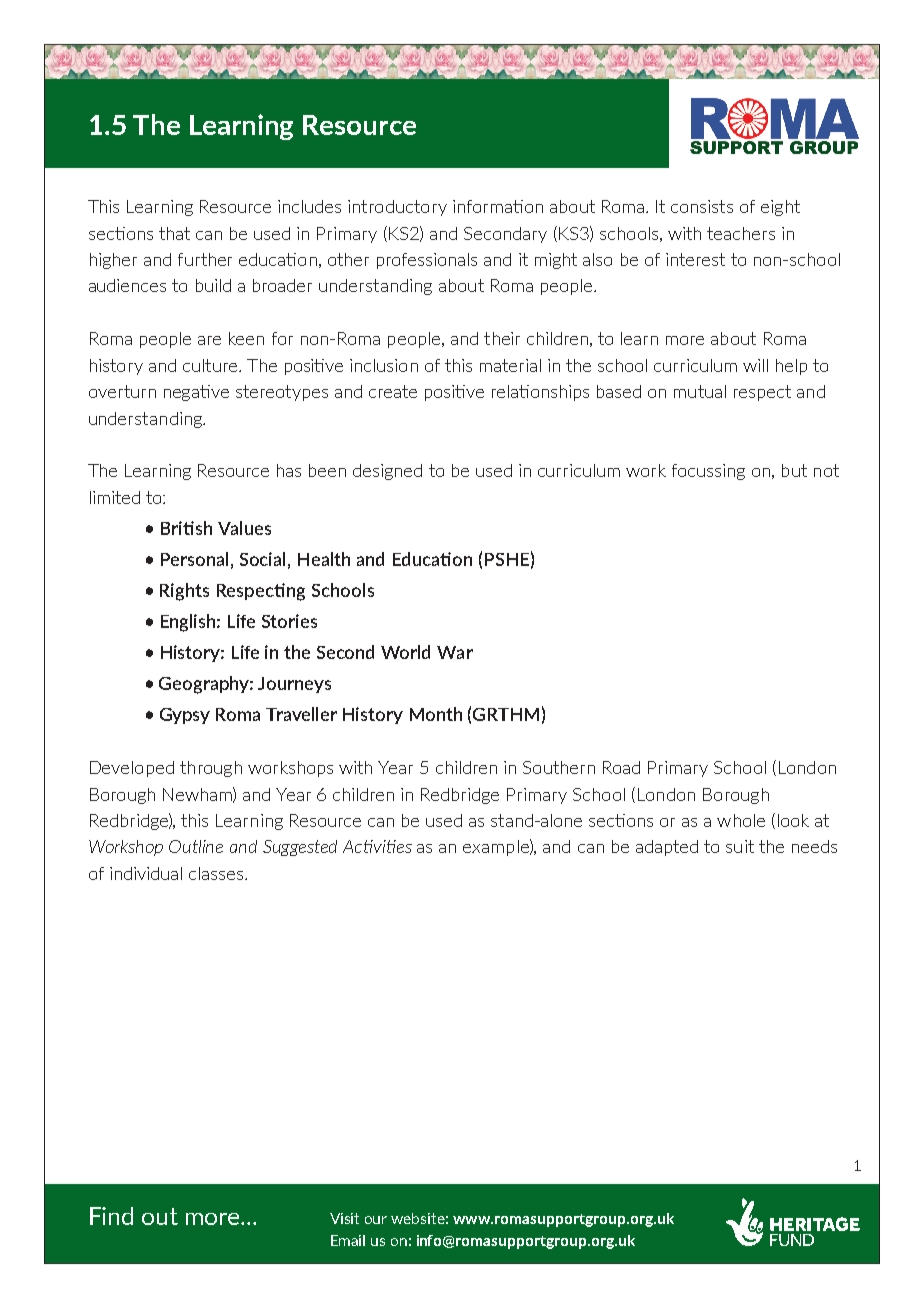 Image resolution: width=924 pixels, height=1308 pixels. Describe the element at coordinates (741, 233) in the page. I see `teachers` at that location.
